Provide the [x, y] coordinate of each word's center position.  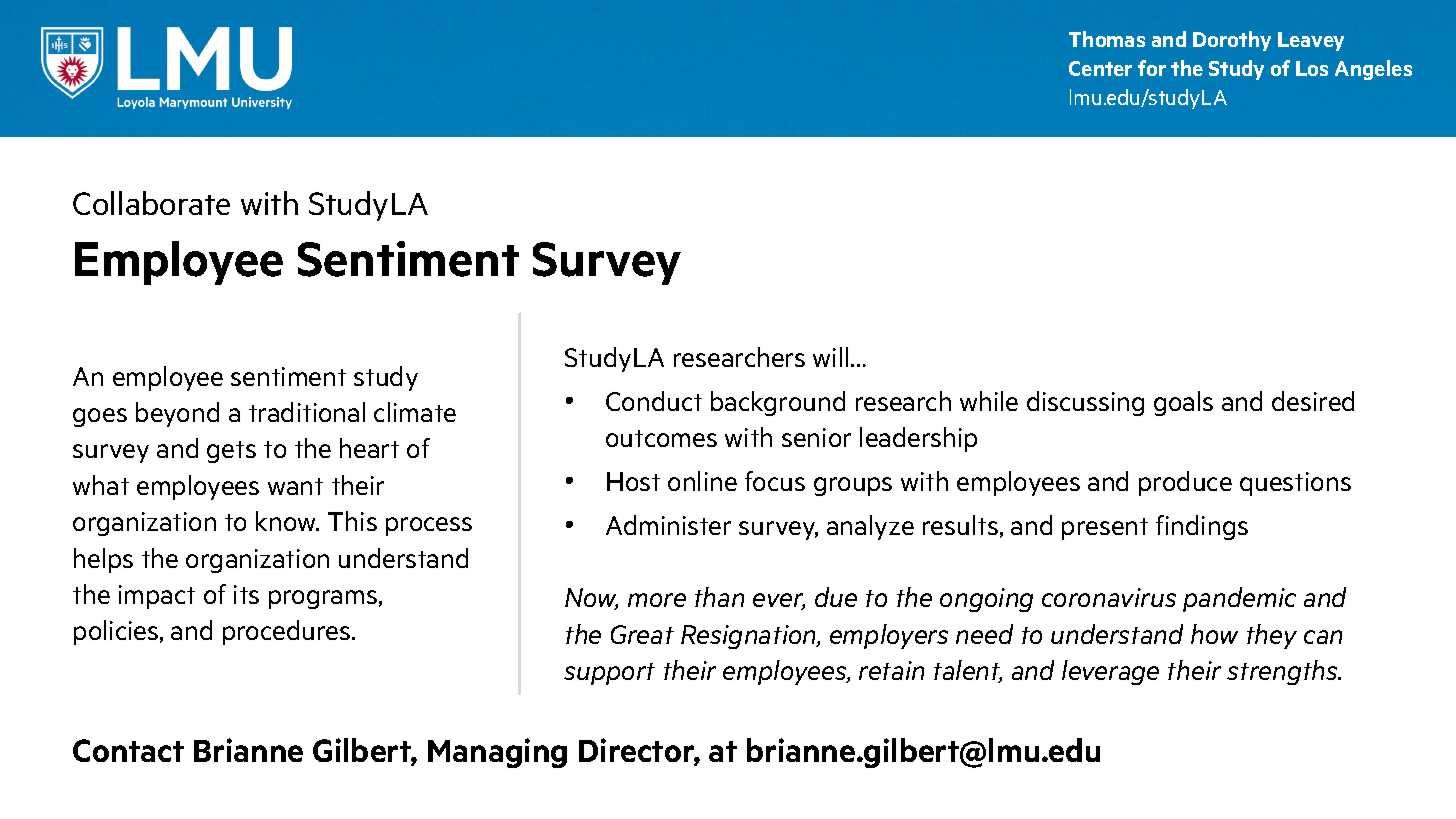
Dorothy [1232, 41]
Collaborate [151, 203]
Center [1100, 68]
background [778, 403]
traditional [307, 412]
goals [1183, 403]
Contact [128, 750]
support [609, 674]
